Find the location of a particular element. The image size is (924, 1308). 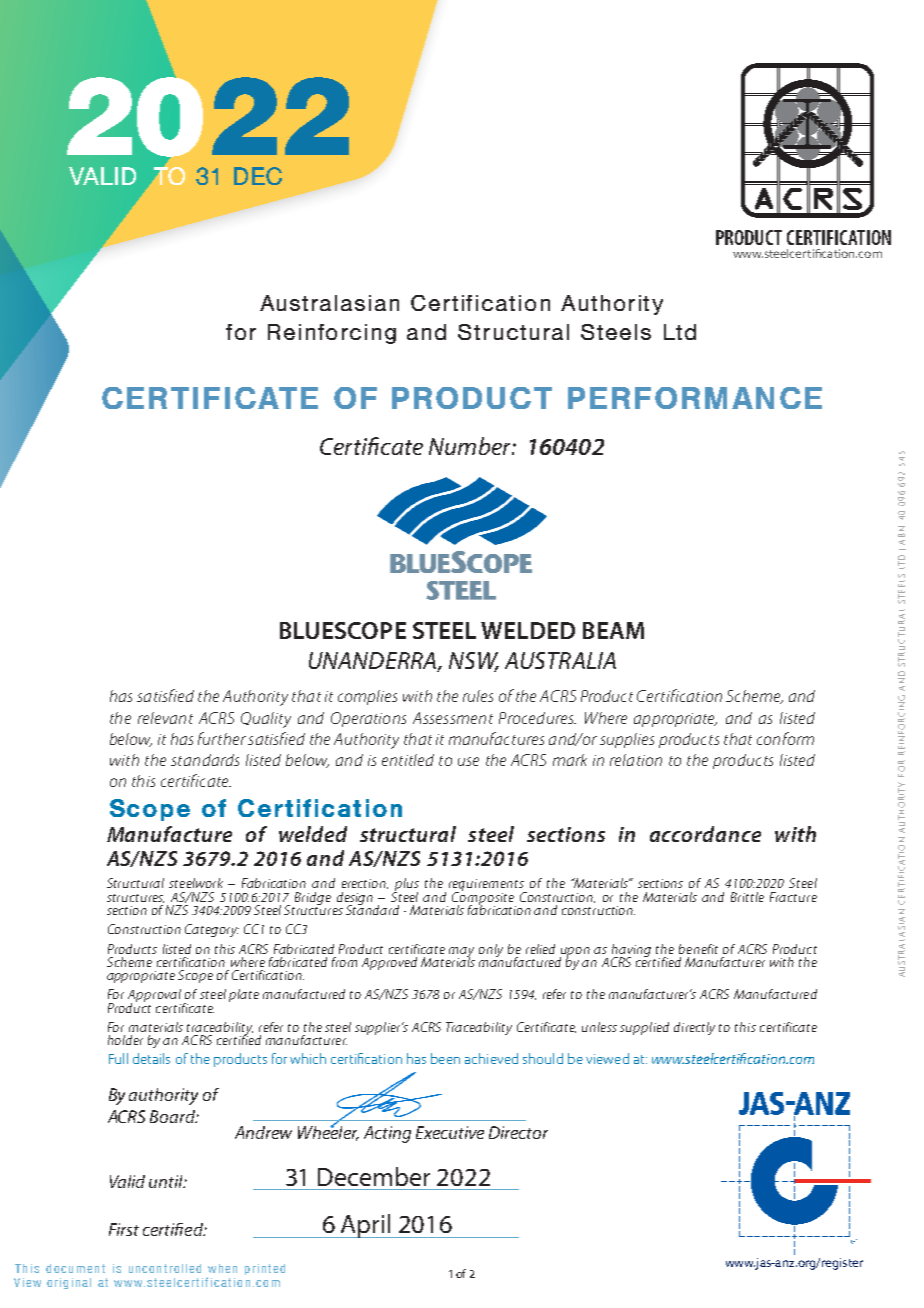

further is located at coordinates (222, 738).
